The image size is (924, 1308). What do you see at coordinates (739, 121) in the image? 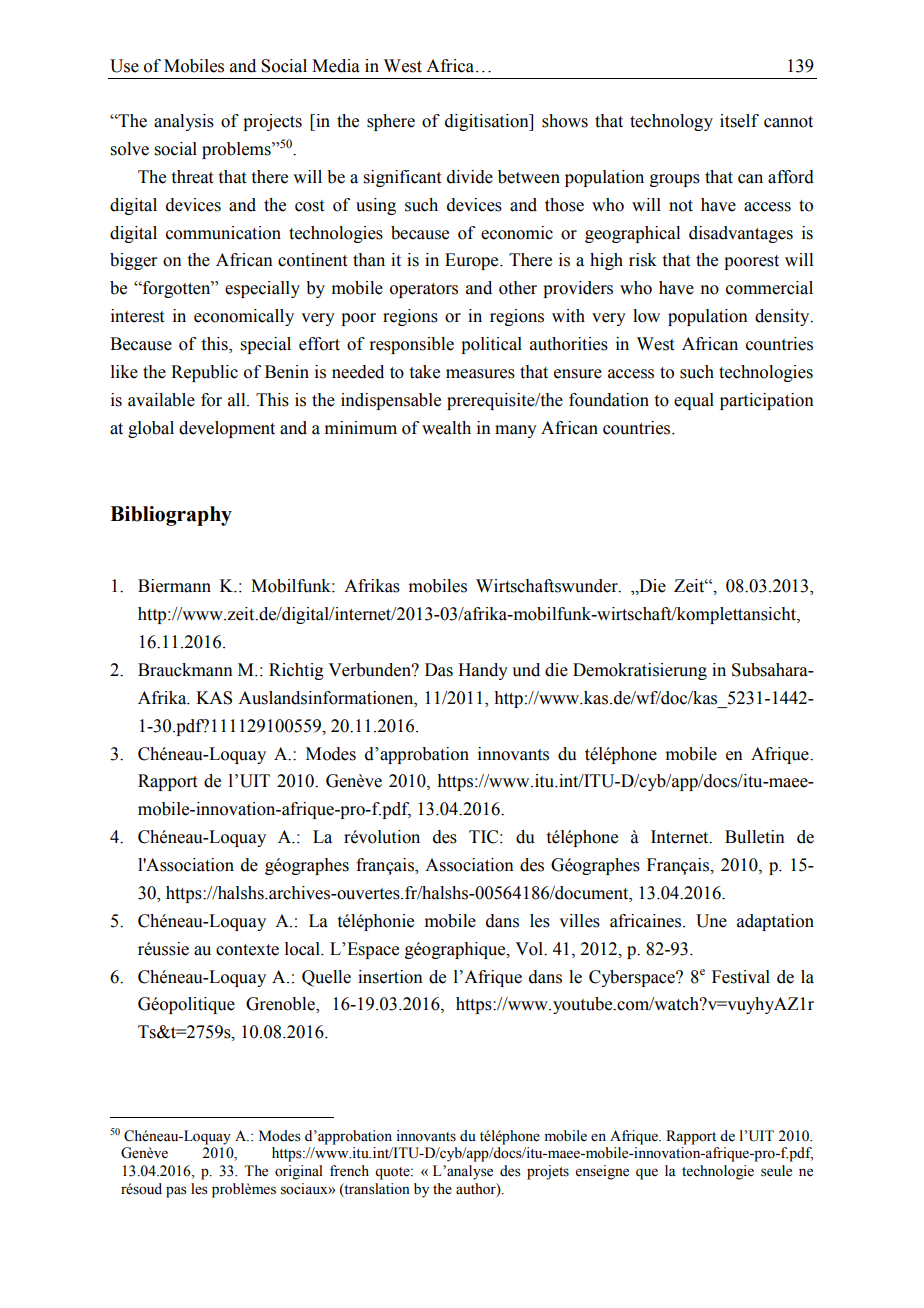
I see `itself` at bounding box center [739, 121].
